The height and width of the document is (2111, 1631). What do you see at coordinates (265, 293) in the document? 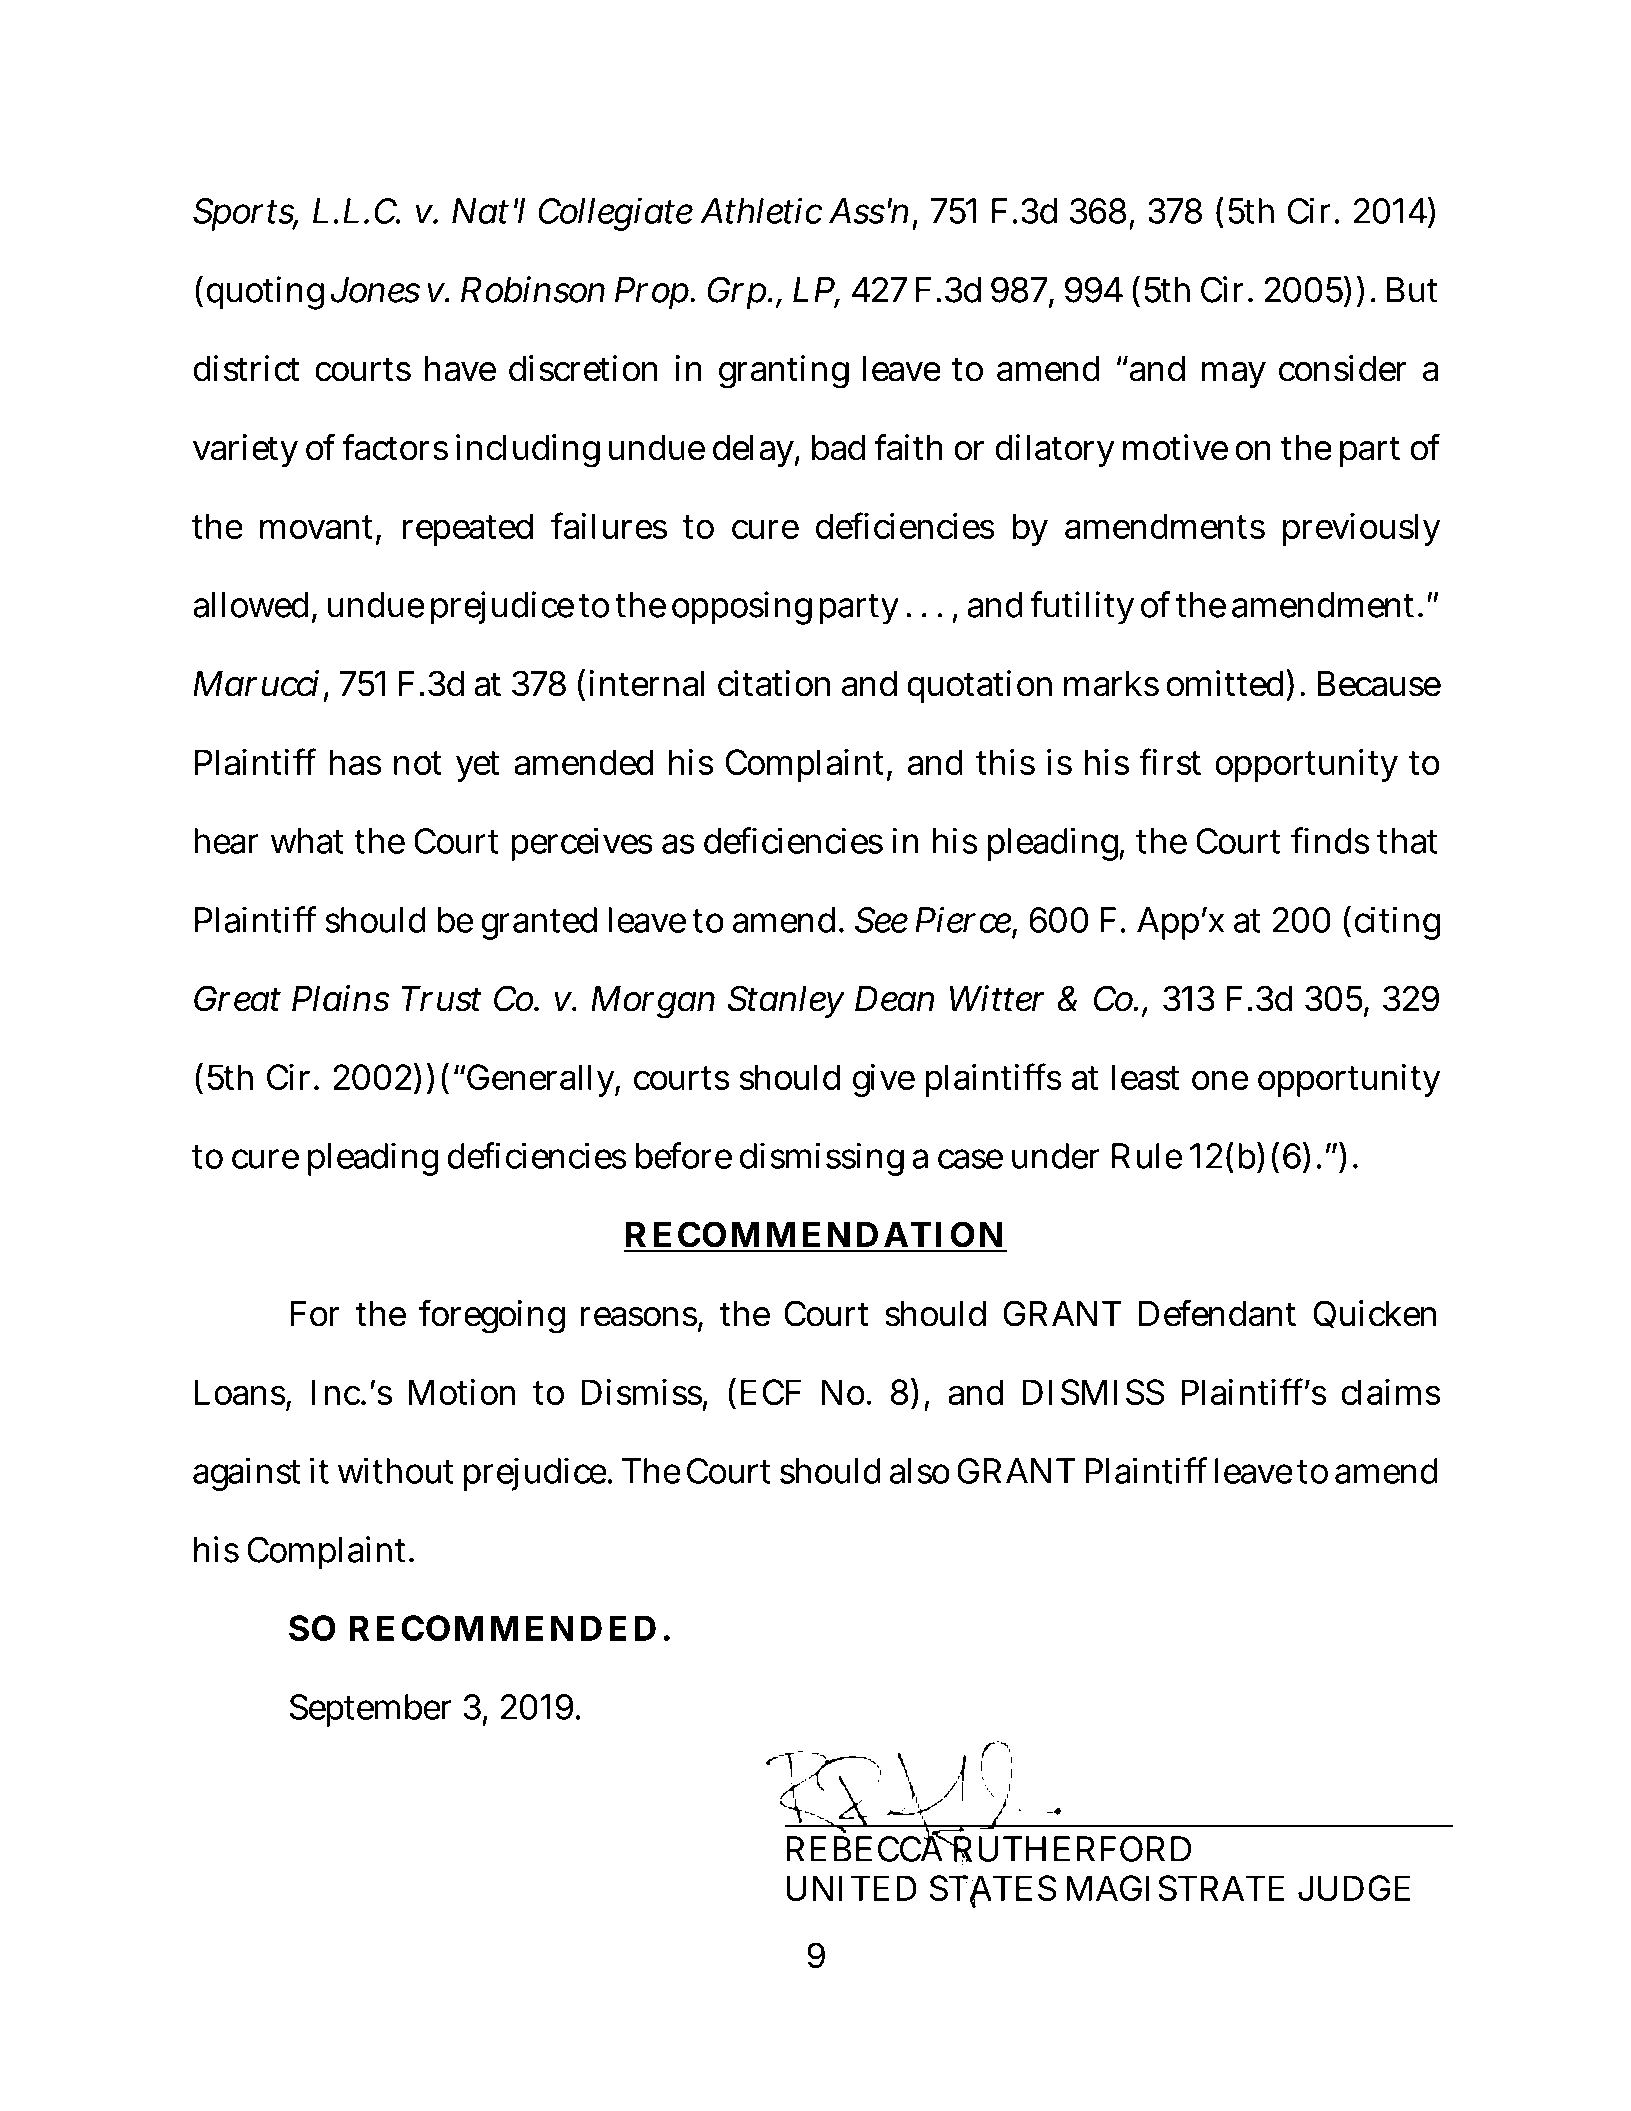
I see `quoting` at bounding box center [265, 293].
